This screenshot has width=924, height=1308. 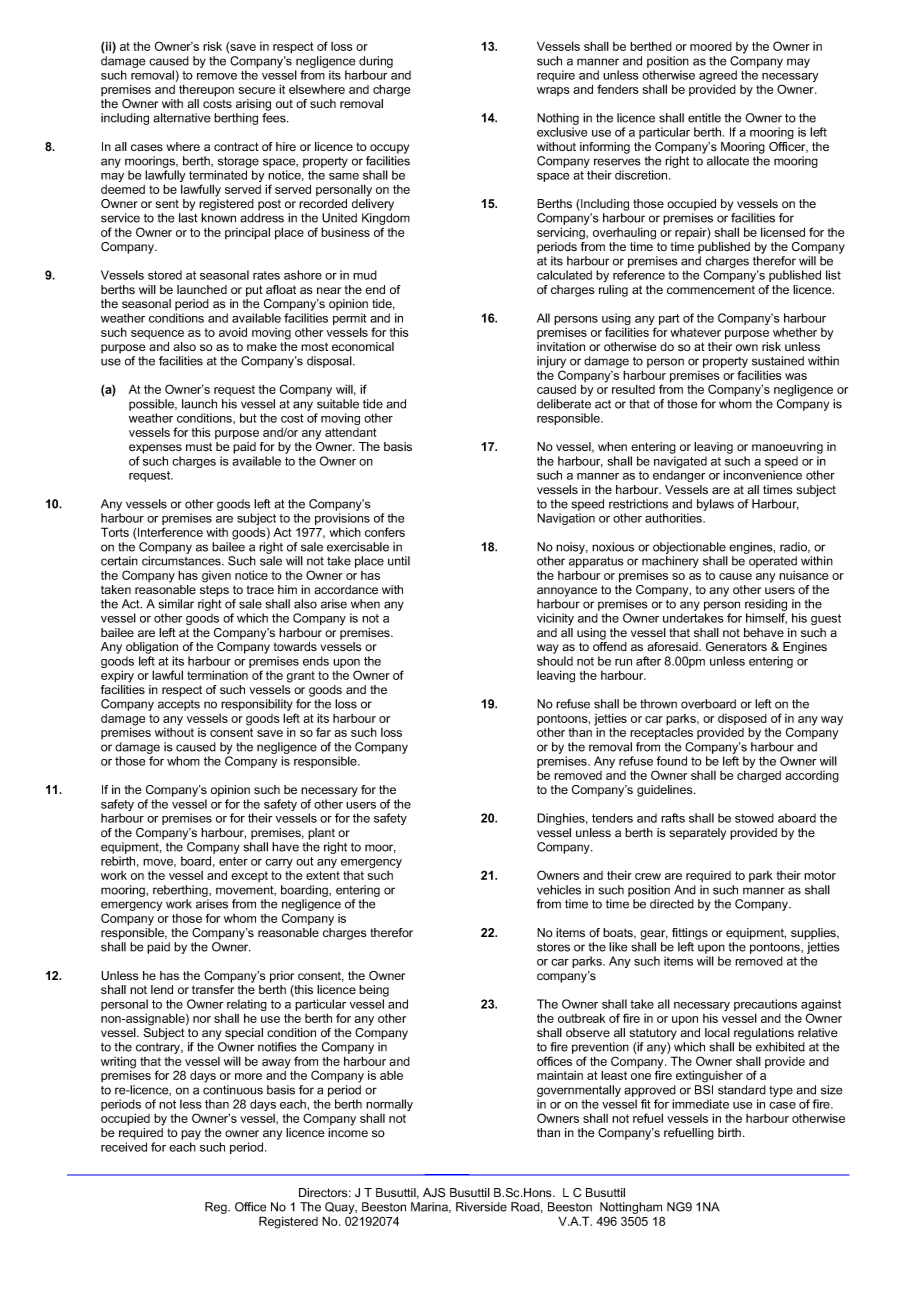 What do you see at coordinates (233, 332) in the screenshot?
I see `avoid` at bounding box center [233, 332].
